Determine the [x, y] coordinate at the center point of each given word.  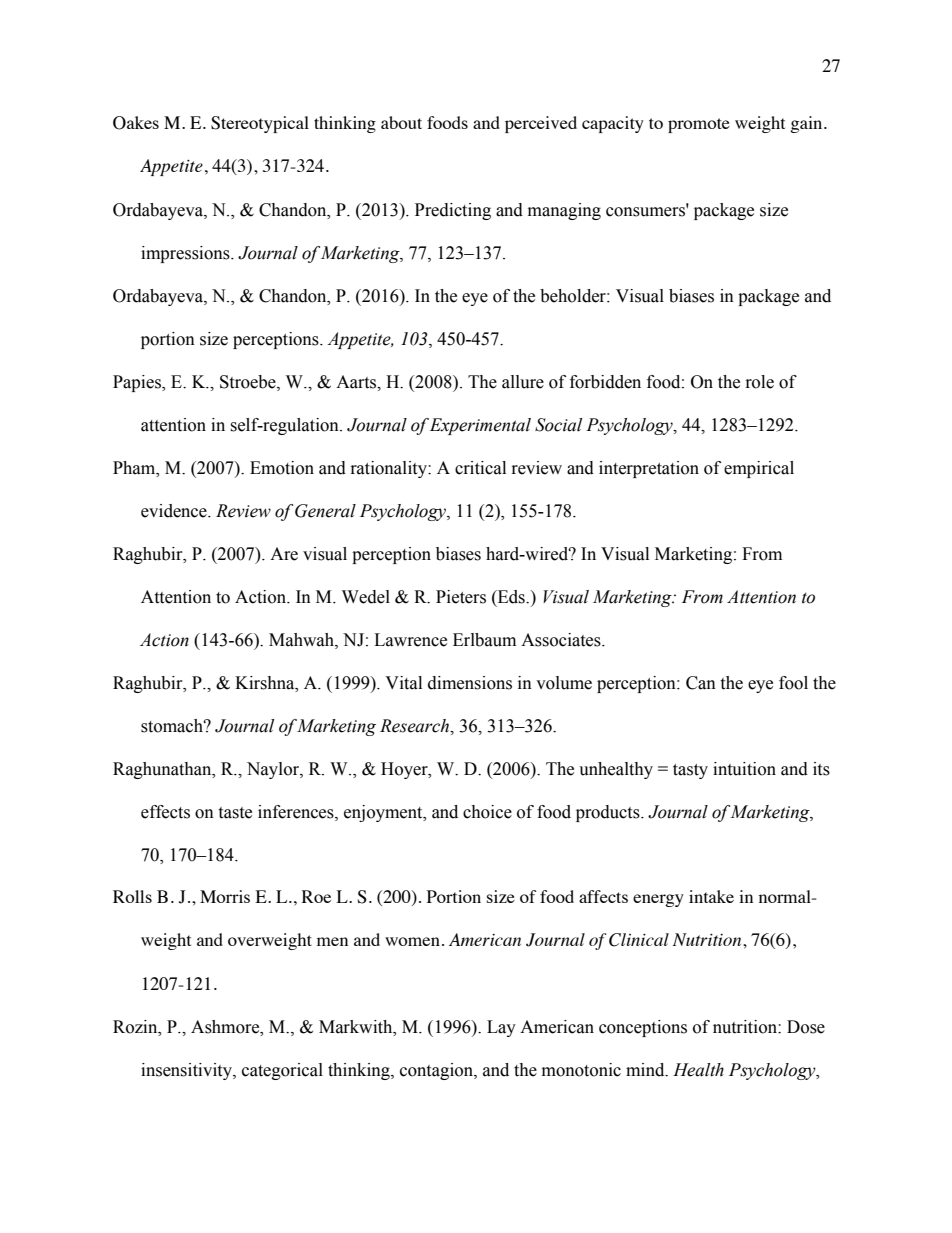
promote [699, 125]
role [760, 382]
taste [235, 813]
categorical [282, 1071]
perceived [541, 124]
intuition [744, 769]
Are [284, 554]
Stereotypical [260, 124]
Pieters [461, 597]
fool [793, 683]
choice [487, 812]
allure [523, 382]
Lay [501, 1028]
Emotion [282, 468]
